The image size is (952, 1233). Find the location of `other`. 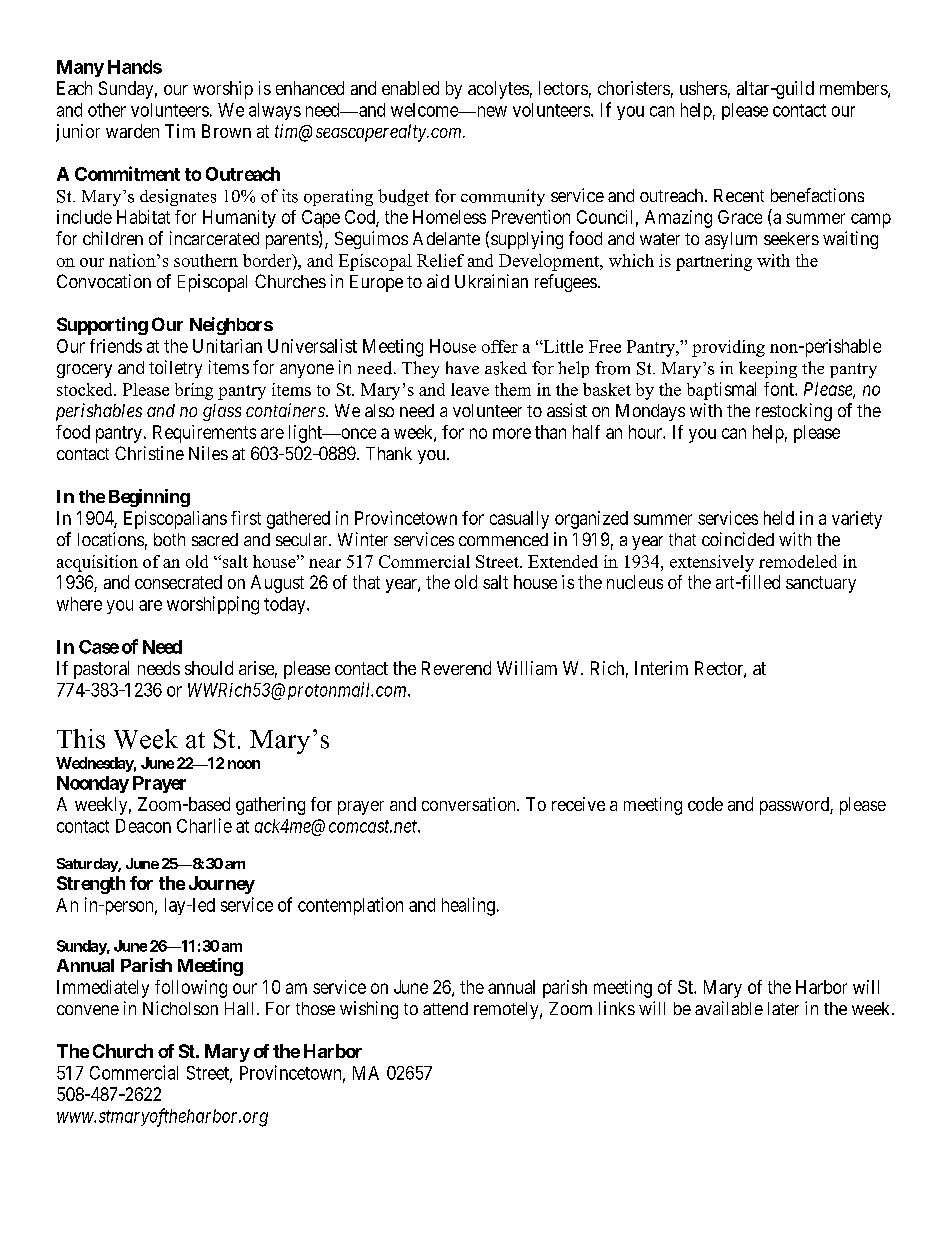

other is located at coordinates (107, 110).
